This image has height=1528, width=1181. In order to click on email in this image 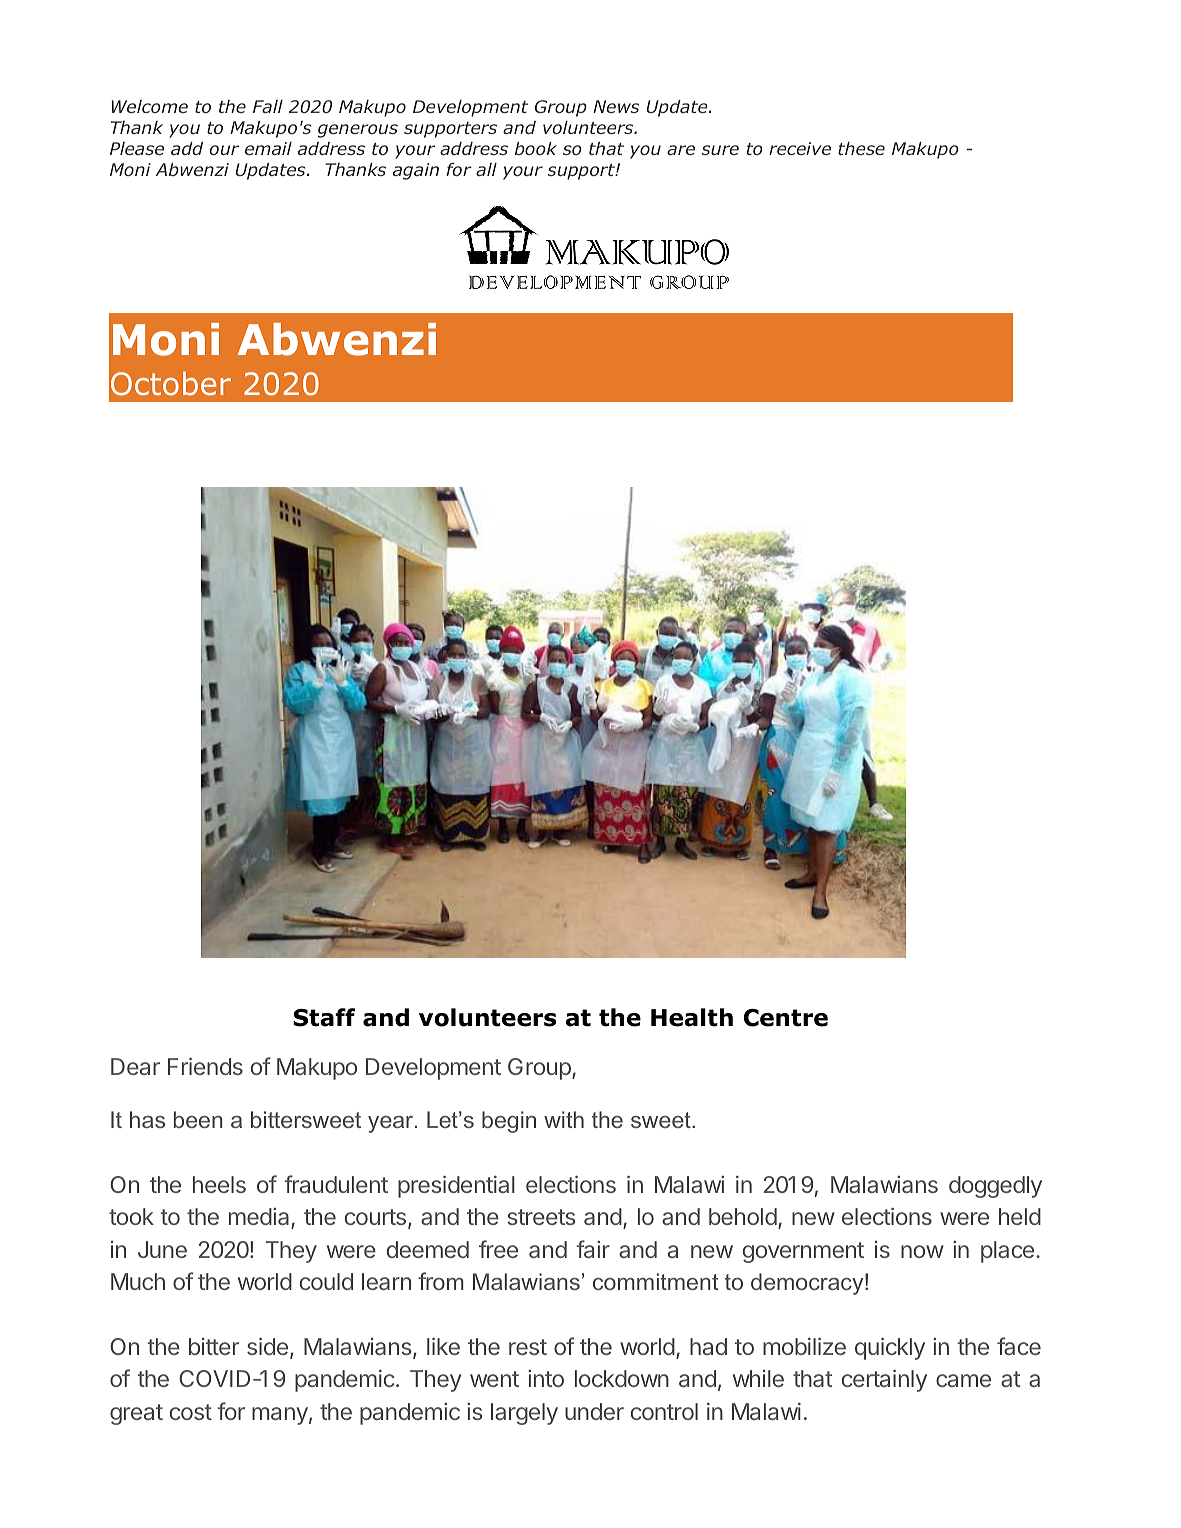, I will do `click(268, 148)`.
